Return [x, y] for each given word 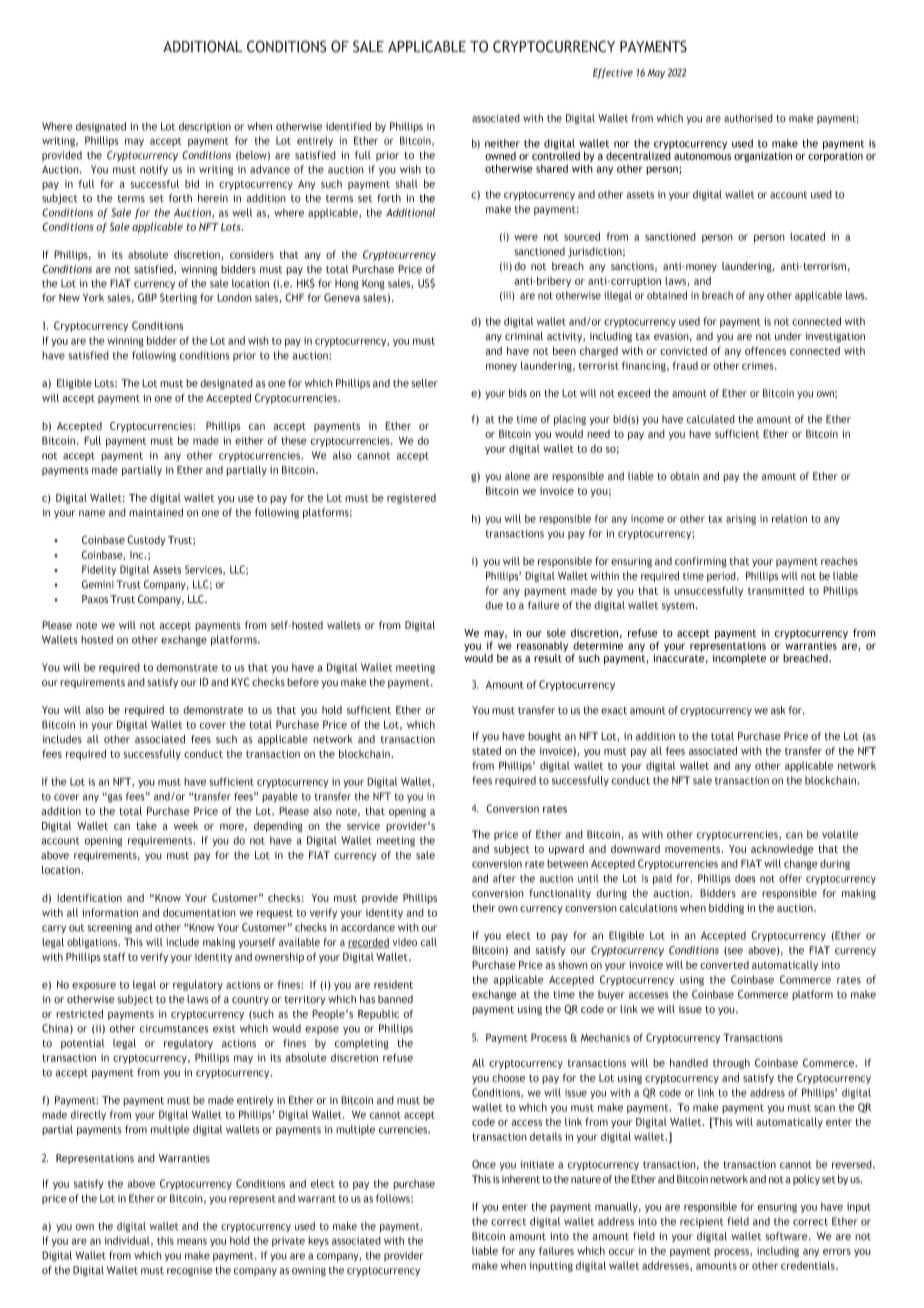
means [192, 1241]
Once [484, 1164]
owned [500, 156]
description [205, 127]
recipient [702, 1222]
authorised [748, 118]
